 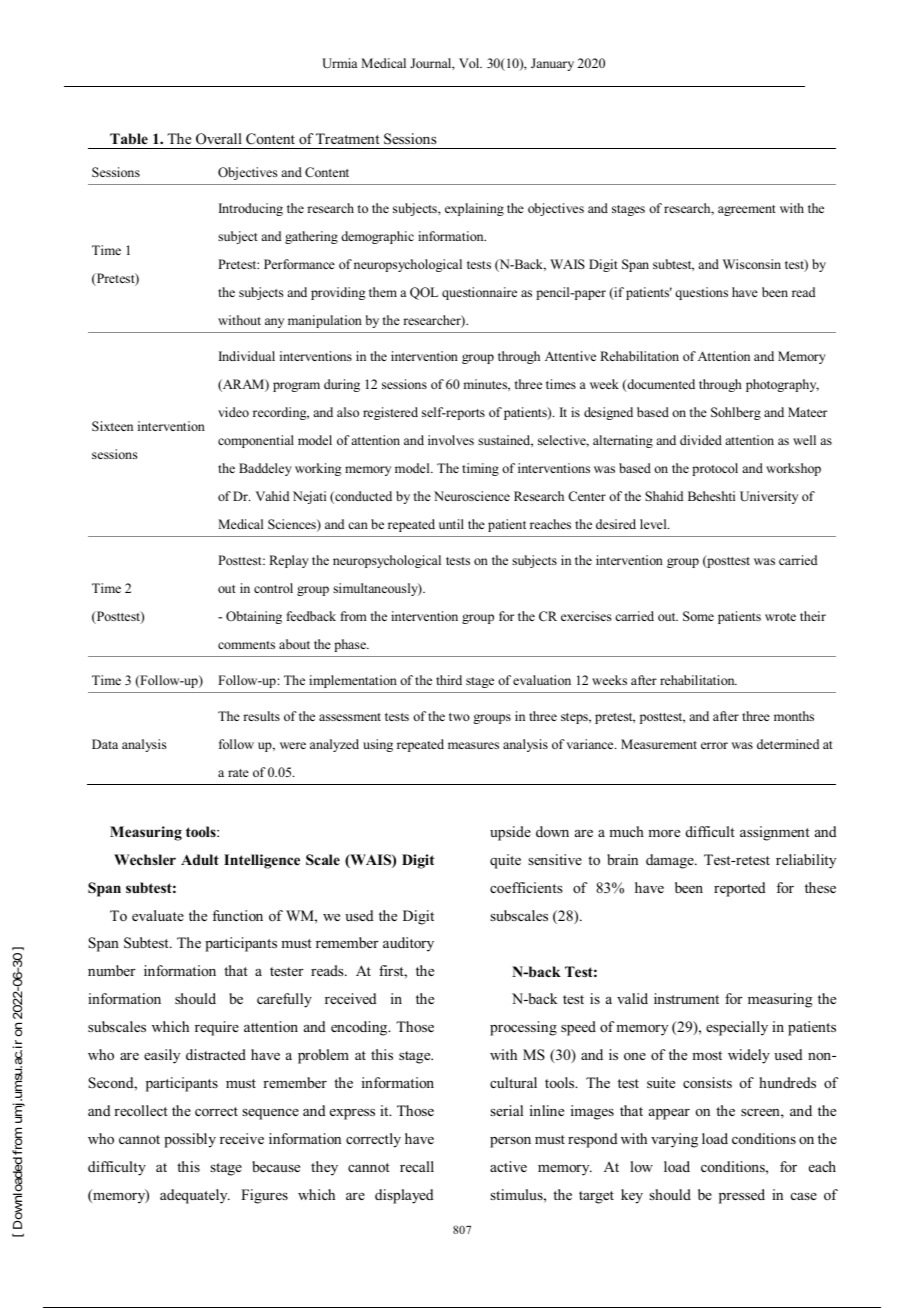 I want to click on recall, so click(x=417, y=1166).
